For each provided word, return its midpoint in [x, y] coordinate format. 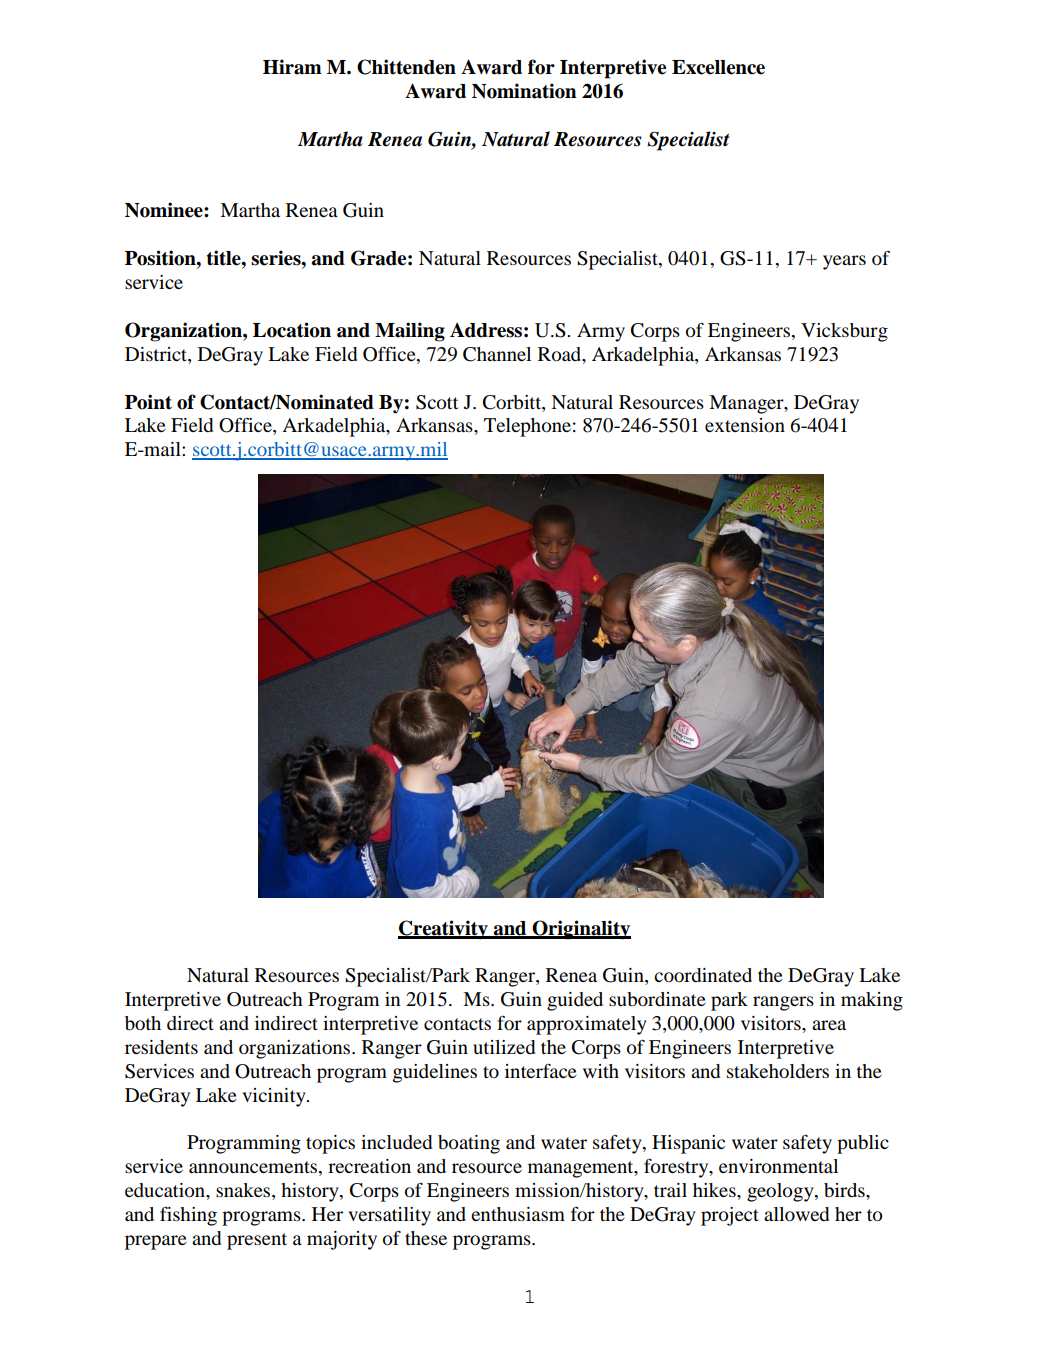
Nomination [524, 91]
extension [745, 425]
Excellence [718, 67]
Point [148, 402]
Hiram [292, 67]
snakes [244, 1191]
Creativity [444, 930]
